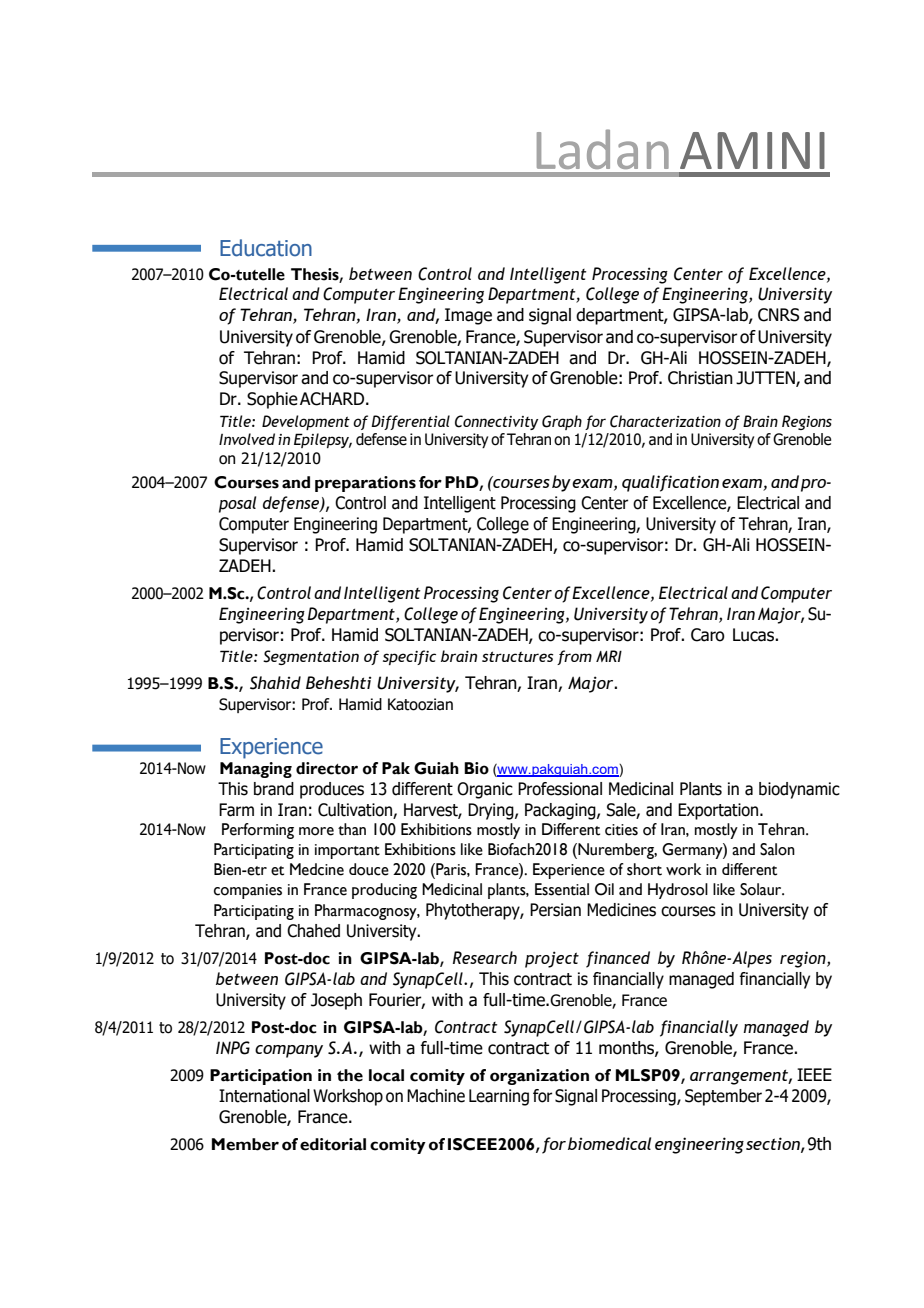 Image resolution: width=924 pixels, height=1308 pixels. I want to click on September, so click(723, 1097).
